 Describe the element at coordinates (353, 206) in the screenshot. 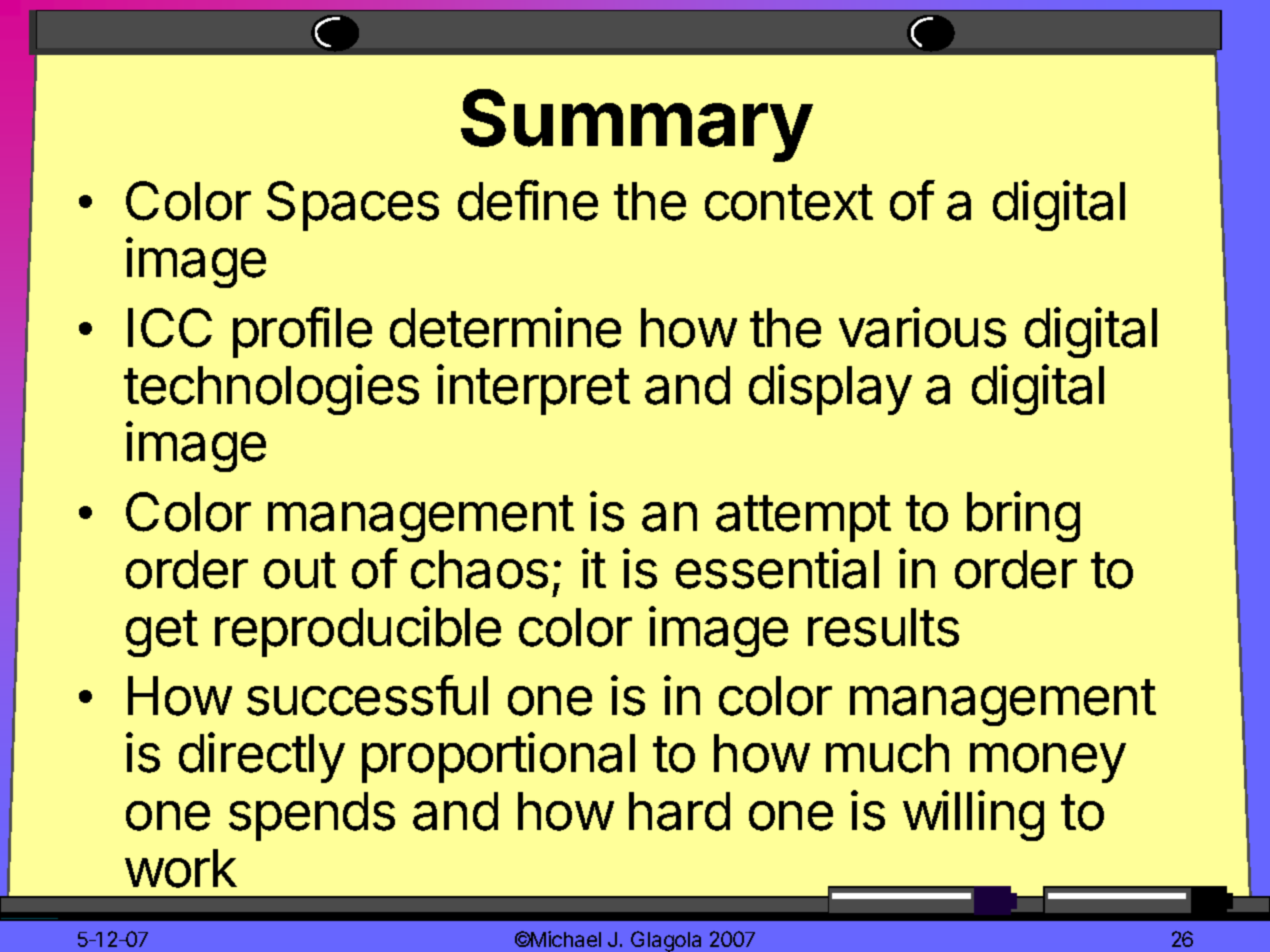

I see `Spaces` at that location.
